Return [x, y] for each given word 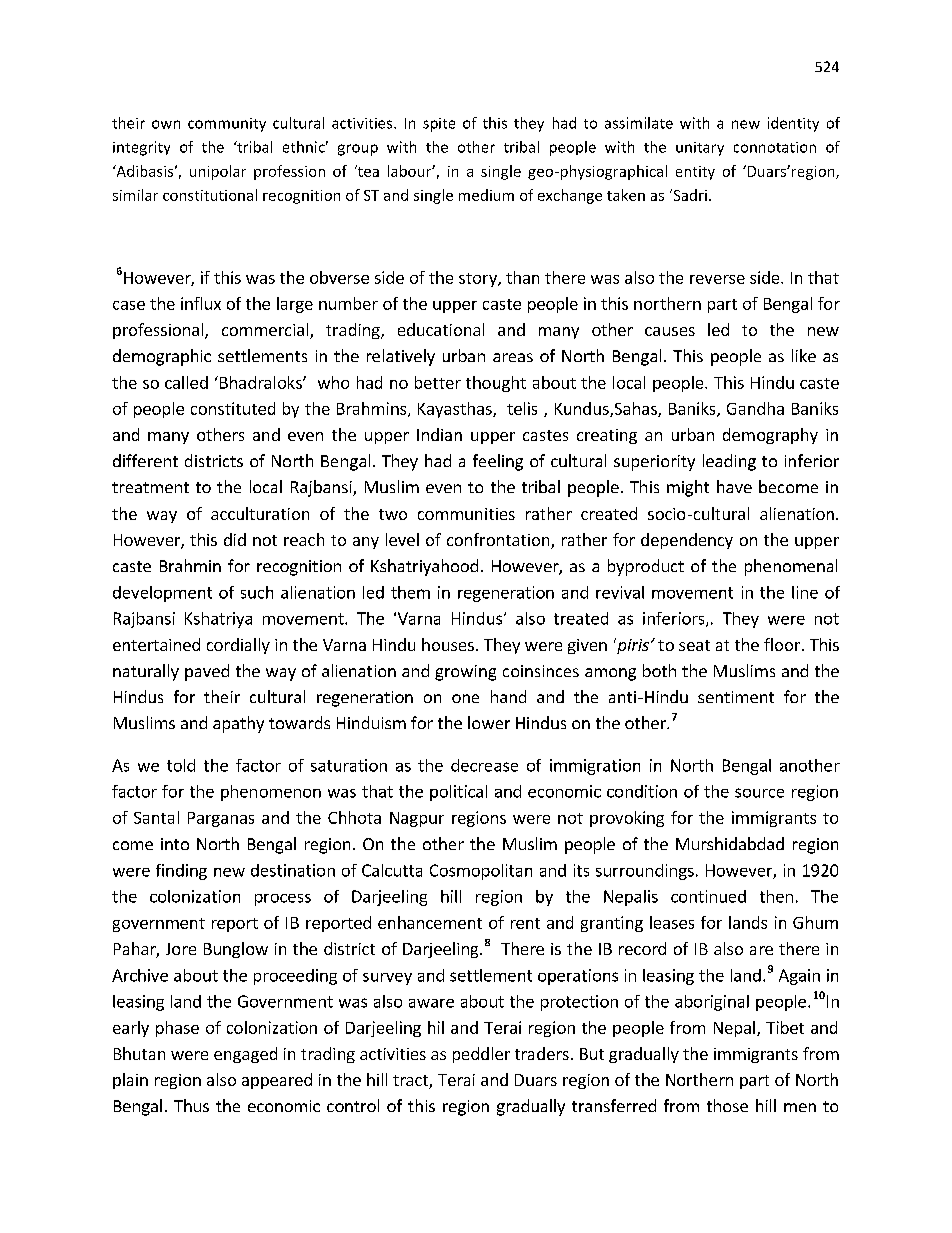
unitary [700, 149]
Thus [191, 1105]
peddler [481, 1055]
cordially [238, 646]
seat [694, 645]
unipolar [218, 172]
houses [448, 644]
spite [439, 125]
